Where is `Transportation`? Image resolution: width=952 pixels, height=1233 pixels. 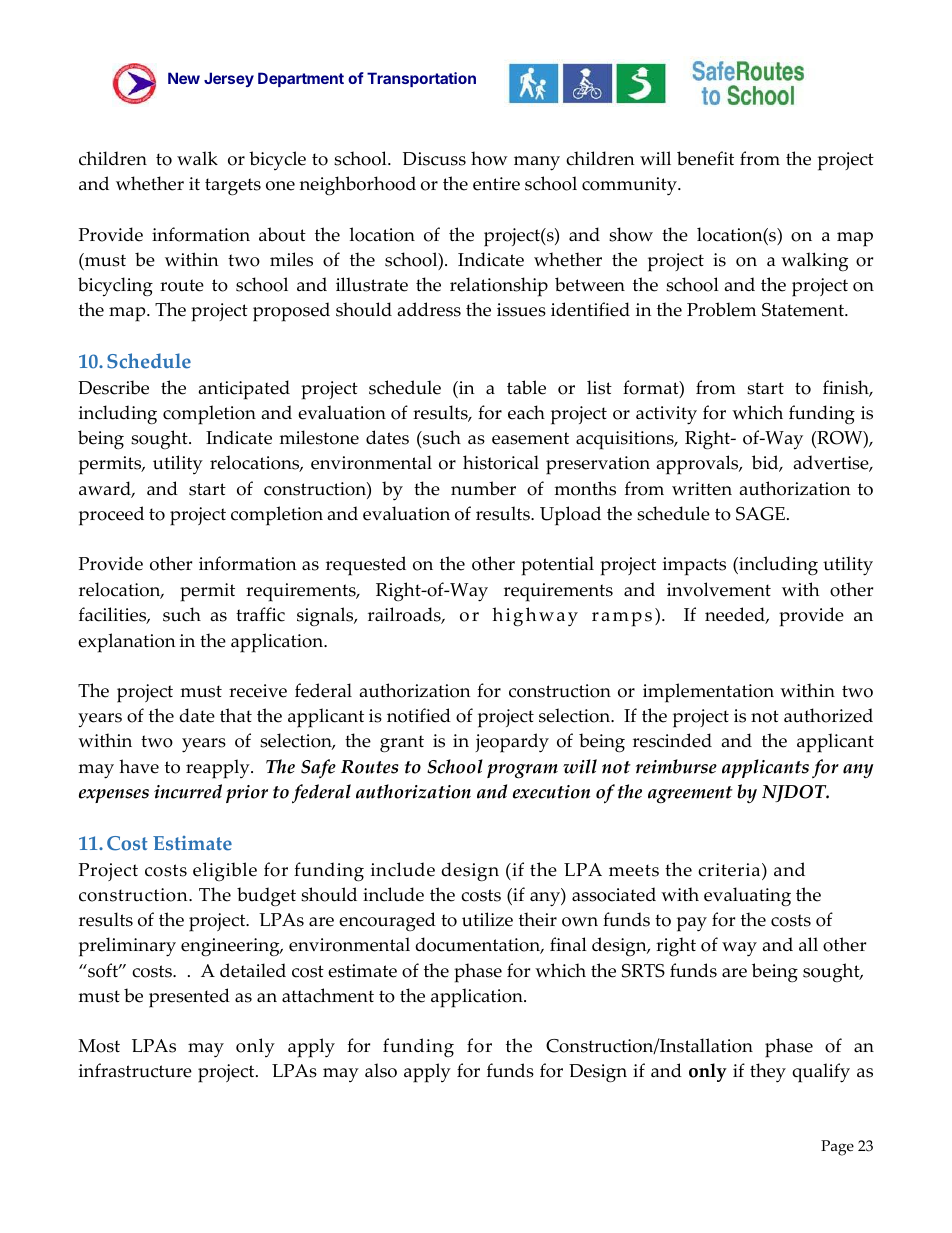
Transportation is located at coordinates (421, 79).
